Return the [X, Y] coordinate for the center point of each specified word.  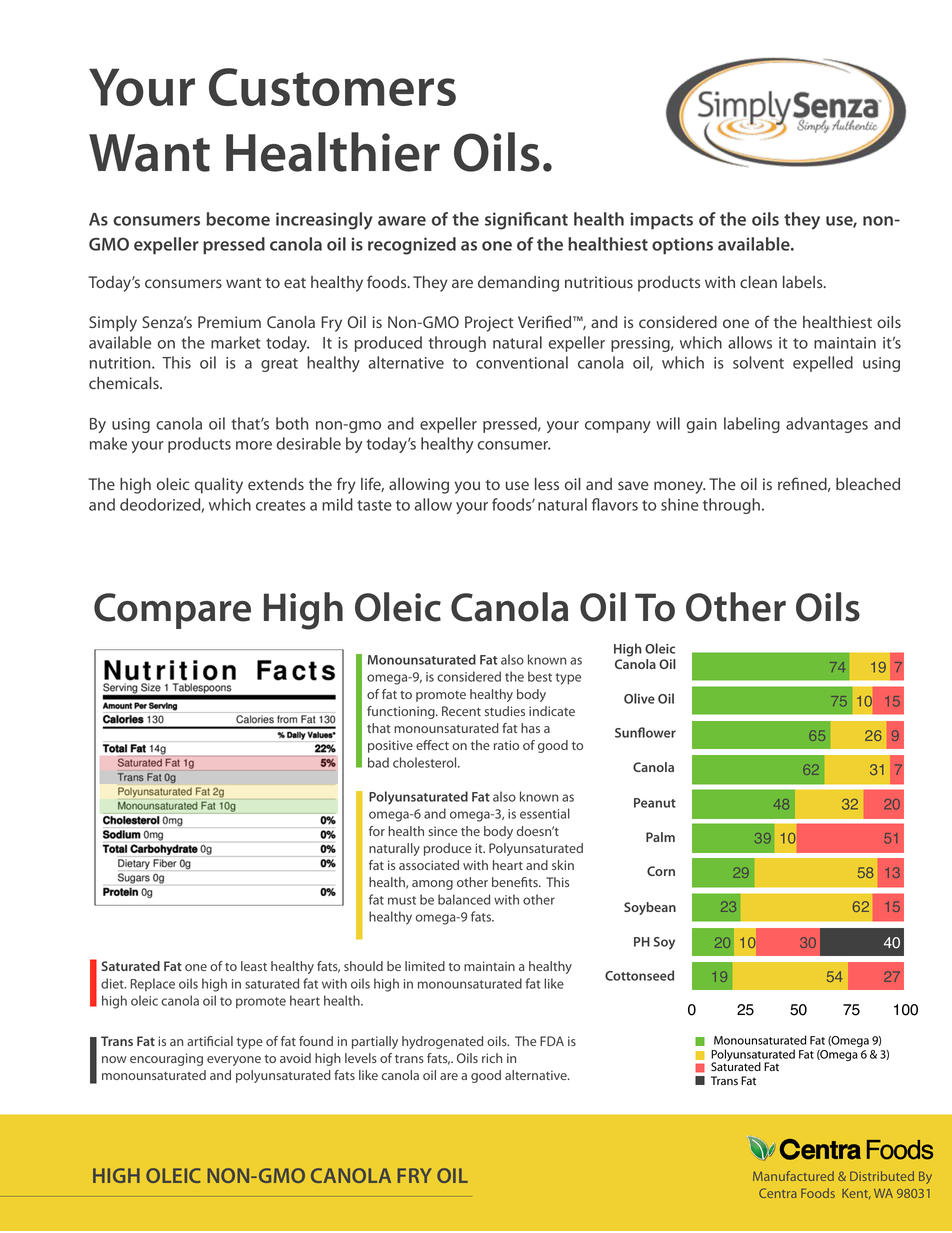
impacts [662, 221]
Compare [172, 611]
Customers [332, 87]
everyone [234, 1061]
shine [680, 504]
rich [492, 1058]
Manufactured [793, 1176]
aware [402, 221]
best [540, 676]
